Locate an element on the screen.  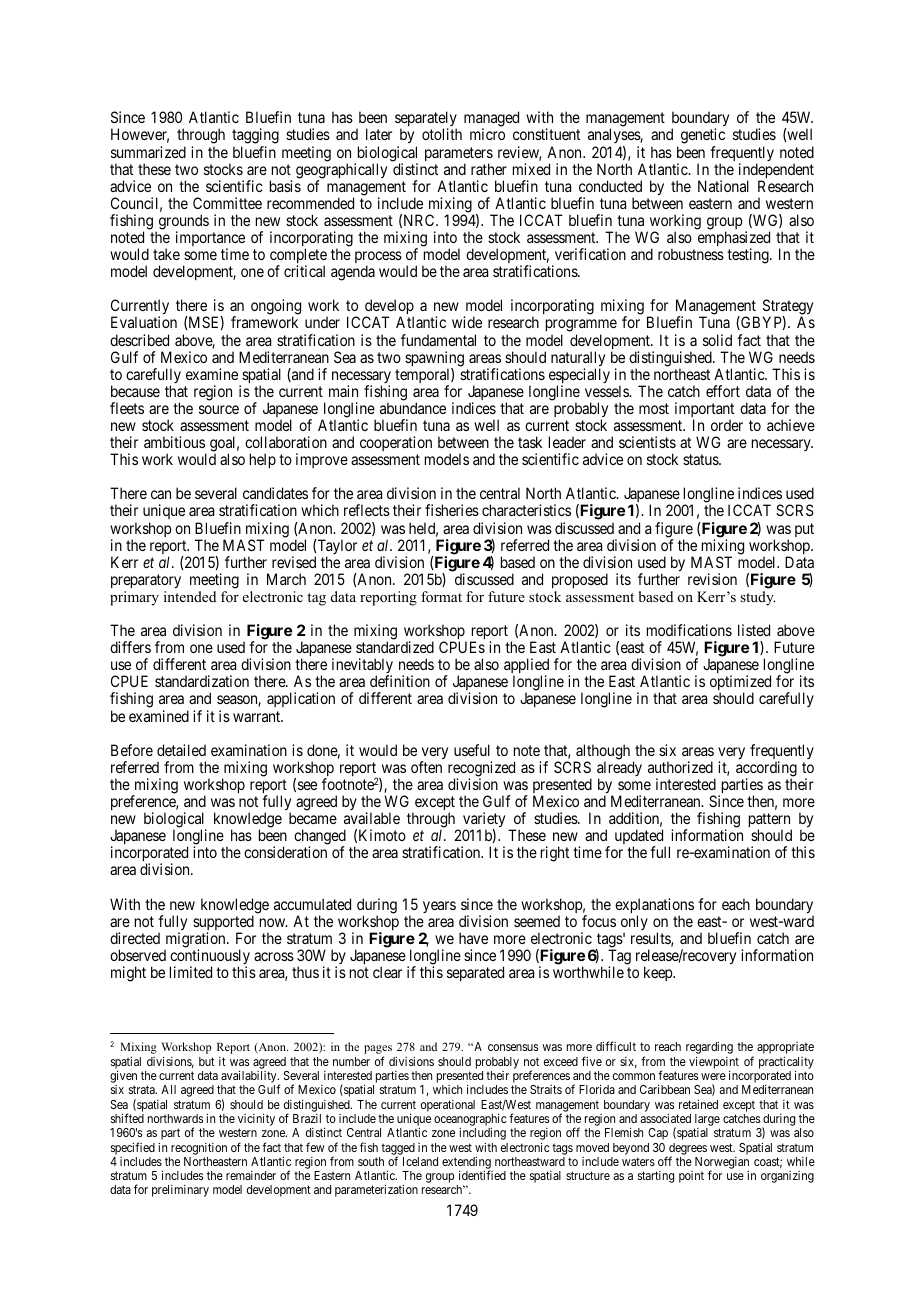
characteristics is located at coordinates (526, 510).
